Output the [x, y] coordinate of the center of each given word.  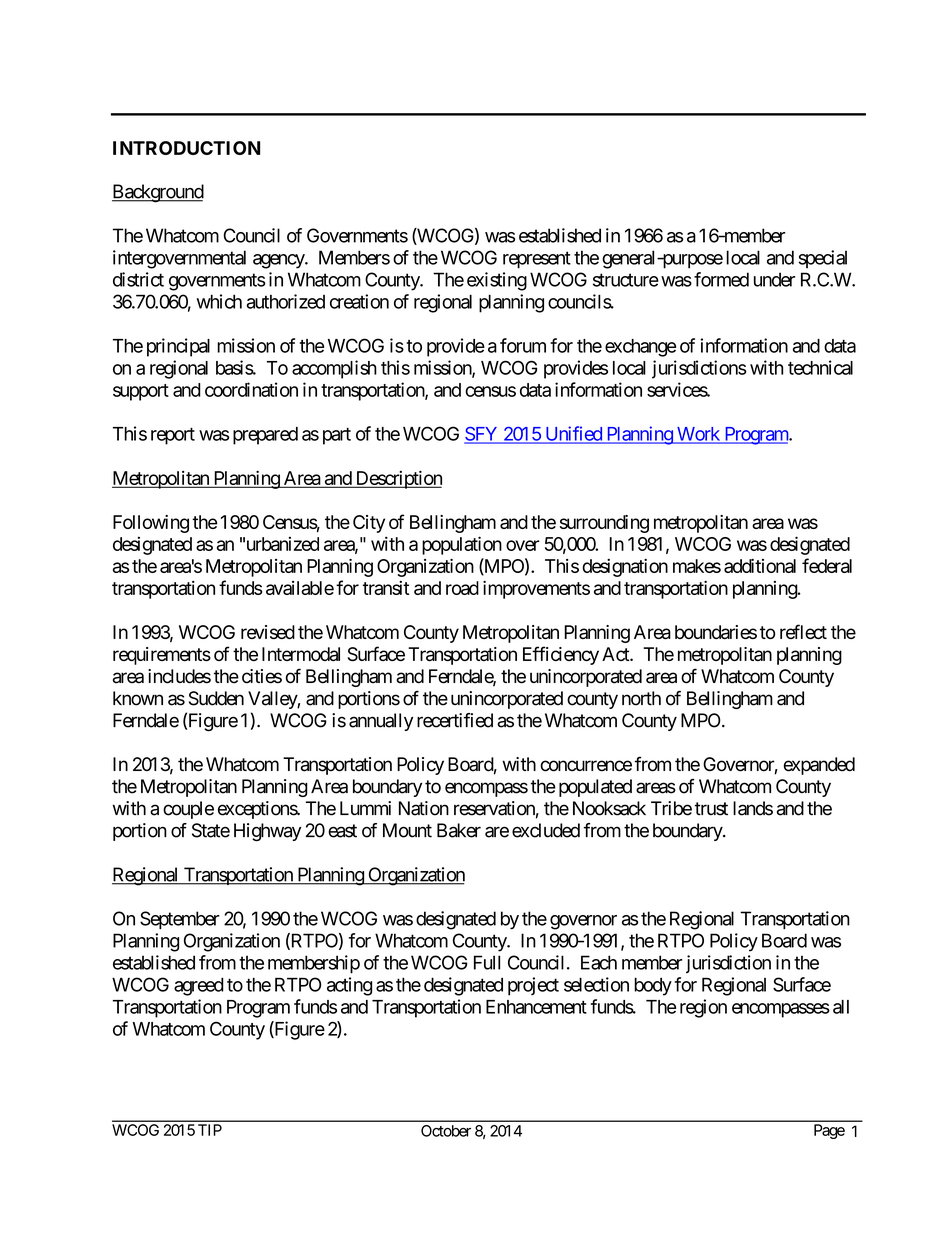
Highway [267, 832]
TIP [210, 1130]
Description [397, 480]
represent [537, 260]
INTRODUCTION [186, 148]
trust [711, 809]
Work [698, 435]
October [446, 1131]
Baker [459, 830]
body [653, 986]
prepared [265, 436]
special [822, 259]
